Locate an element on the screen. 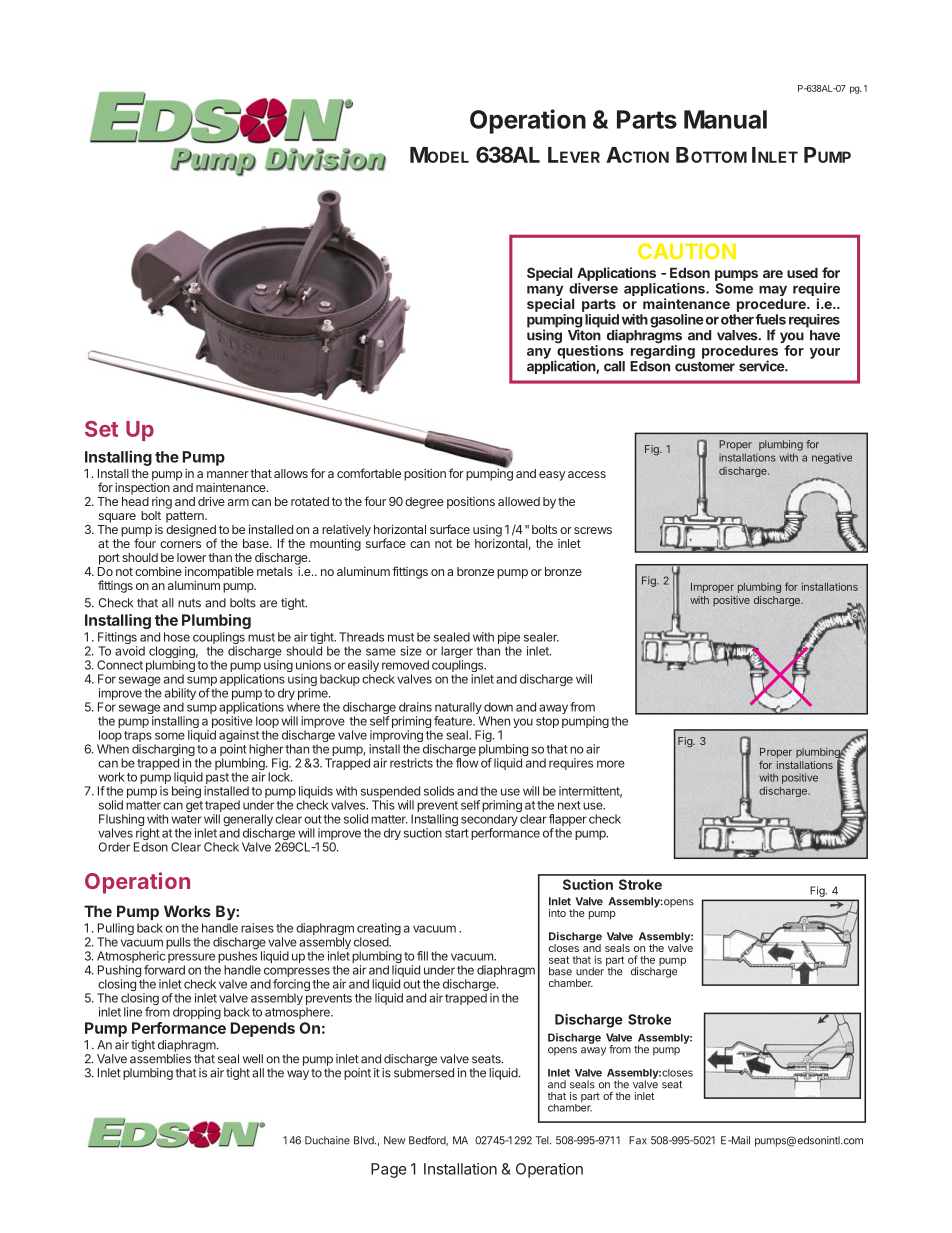 The image size is (952, 1233). service is located at coordinates (762, 366).
